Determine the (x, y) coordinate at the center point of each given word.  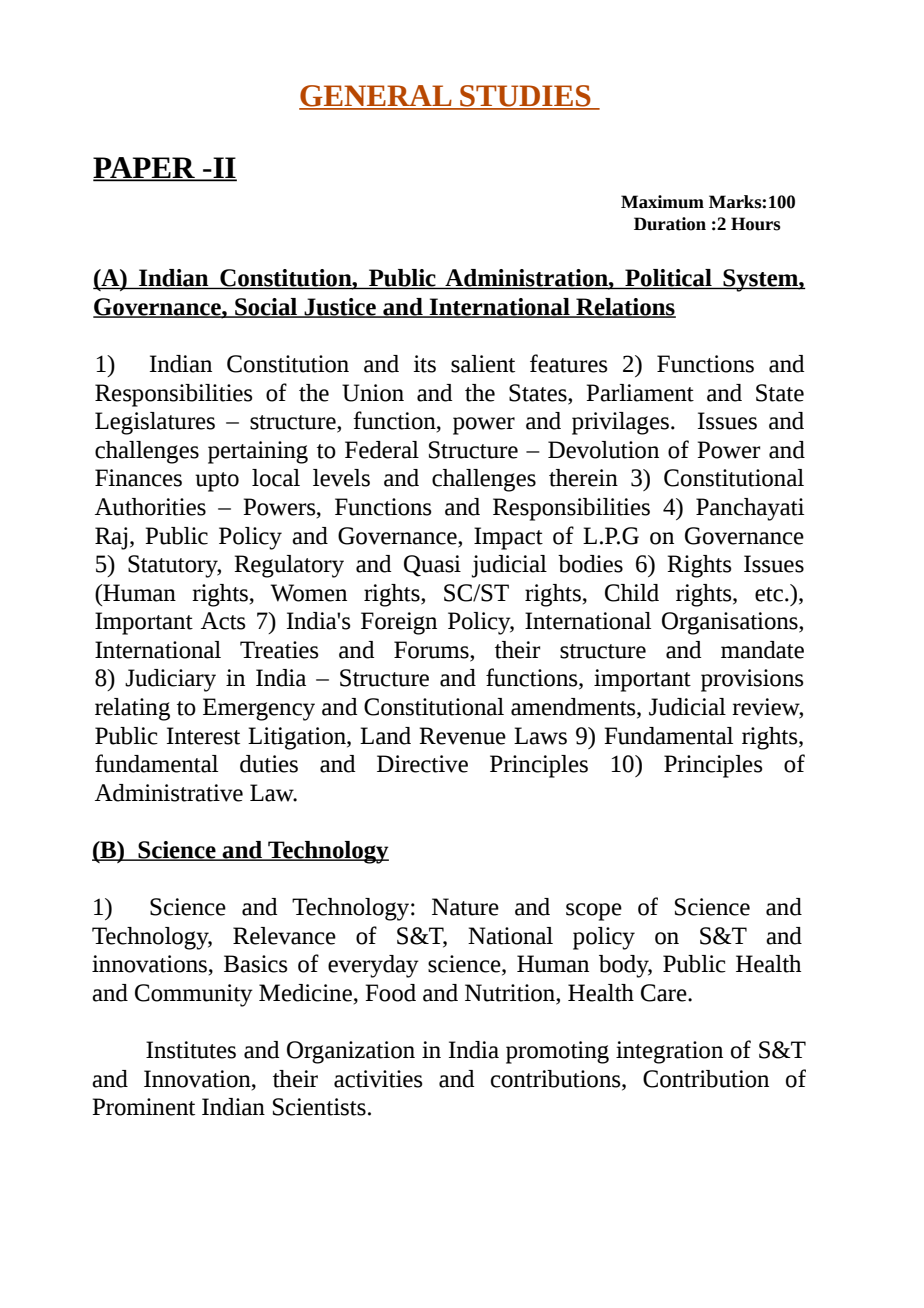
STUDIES (525, 97)
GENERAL (376, 97)
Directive (422, 764)
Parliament (640, 393)
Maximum (662, 202)
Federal (382, 450)
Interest (203, 736)
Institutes (191, 1050)
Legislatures (155, 423)
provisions (752, 680)
